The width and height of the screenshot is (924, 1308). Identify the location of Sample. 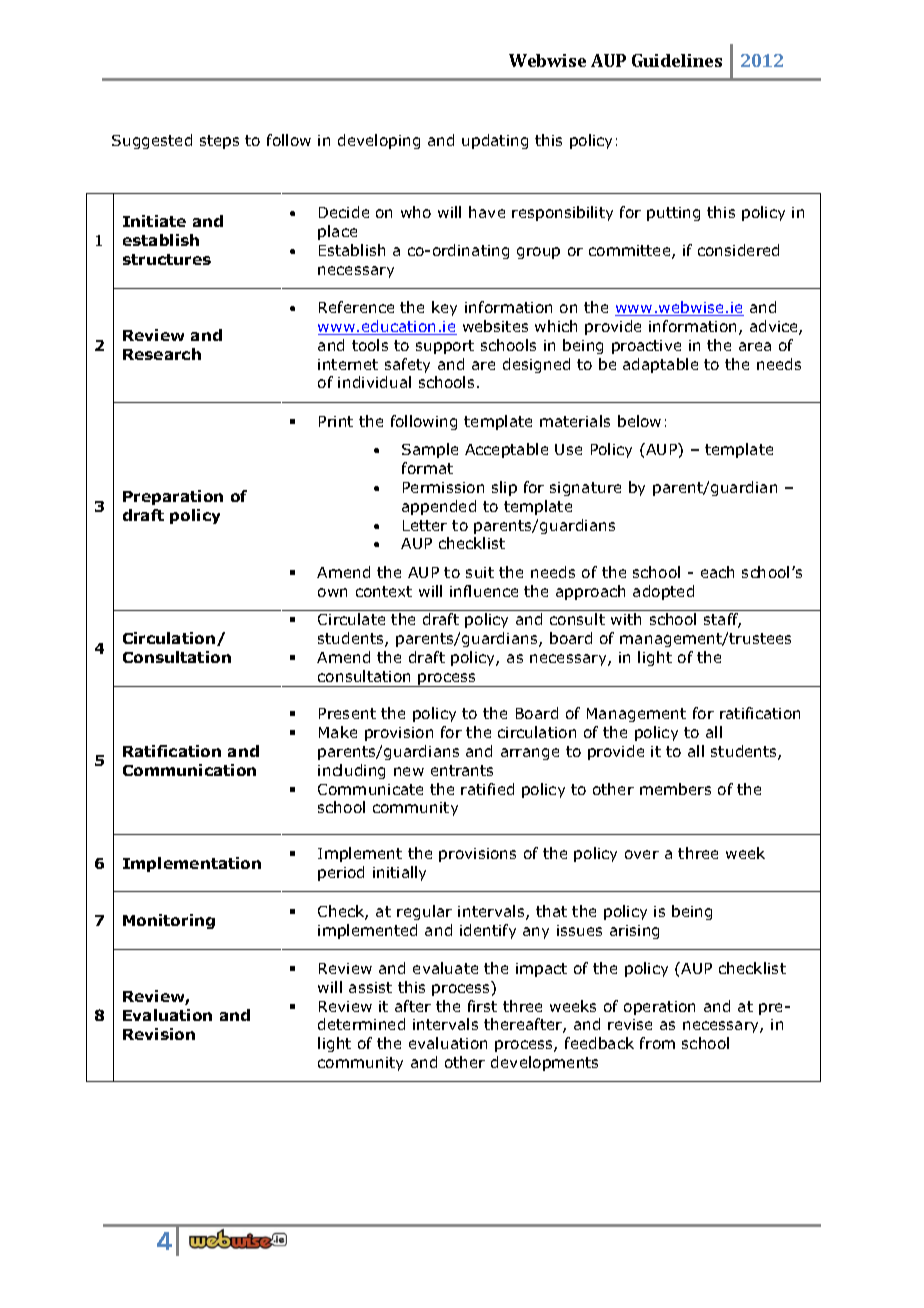
(430, 450).
